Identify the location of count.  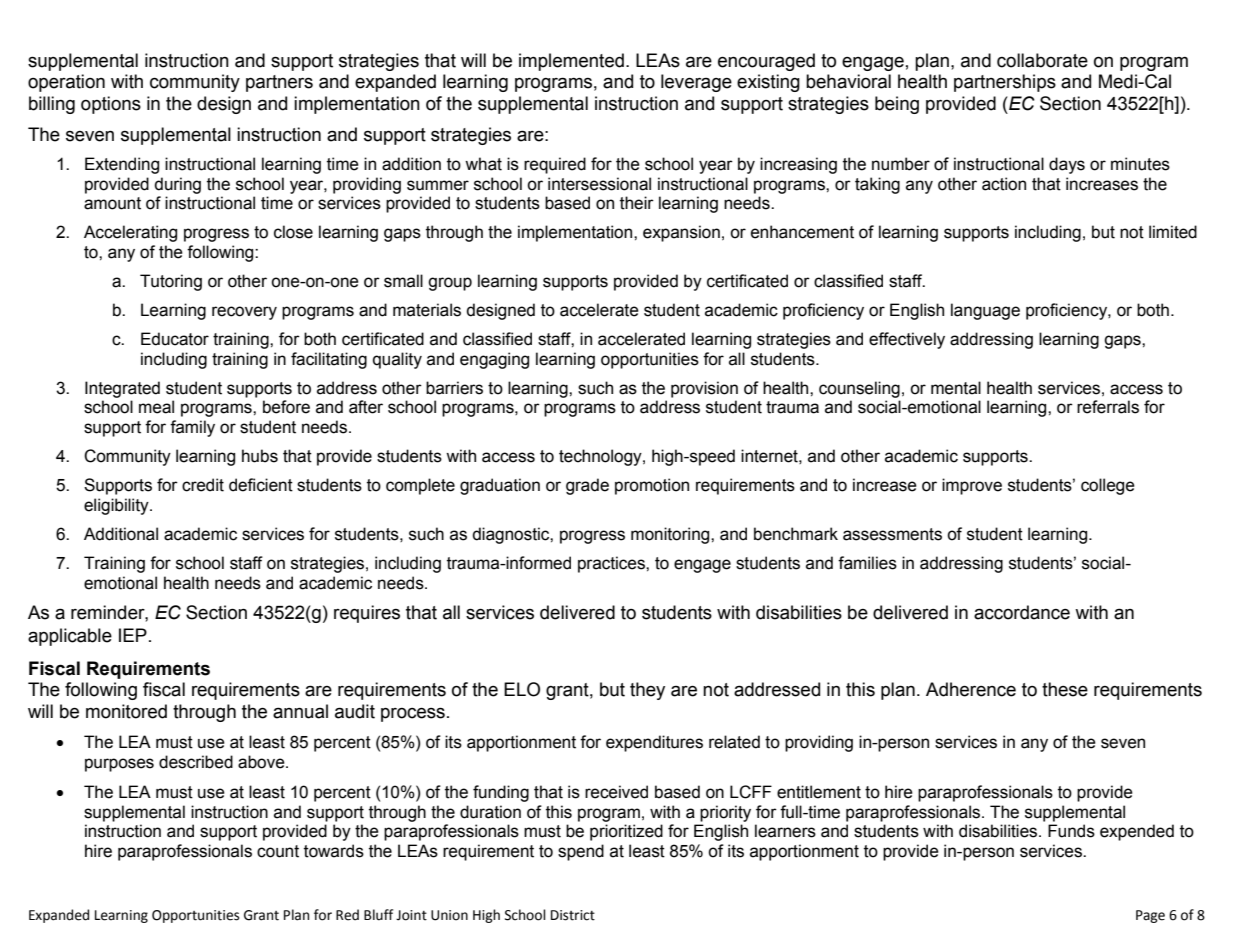
(278, 851).
